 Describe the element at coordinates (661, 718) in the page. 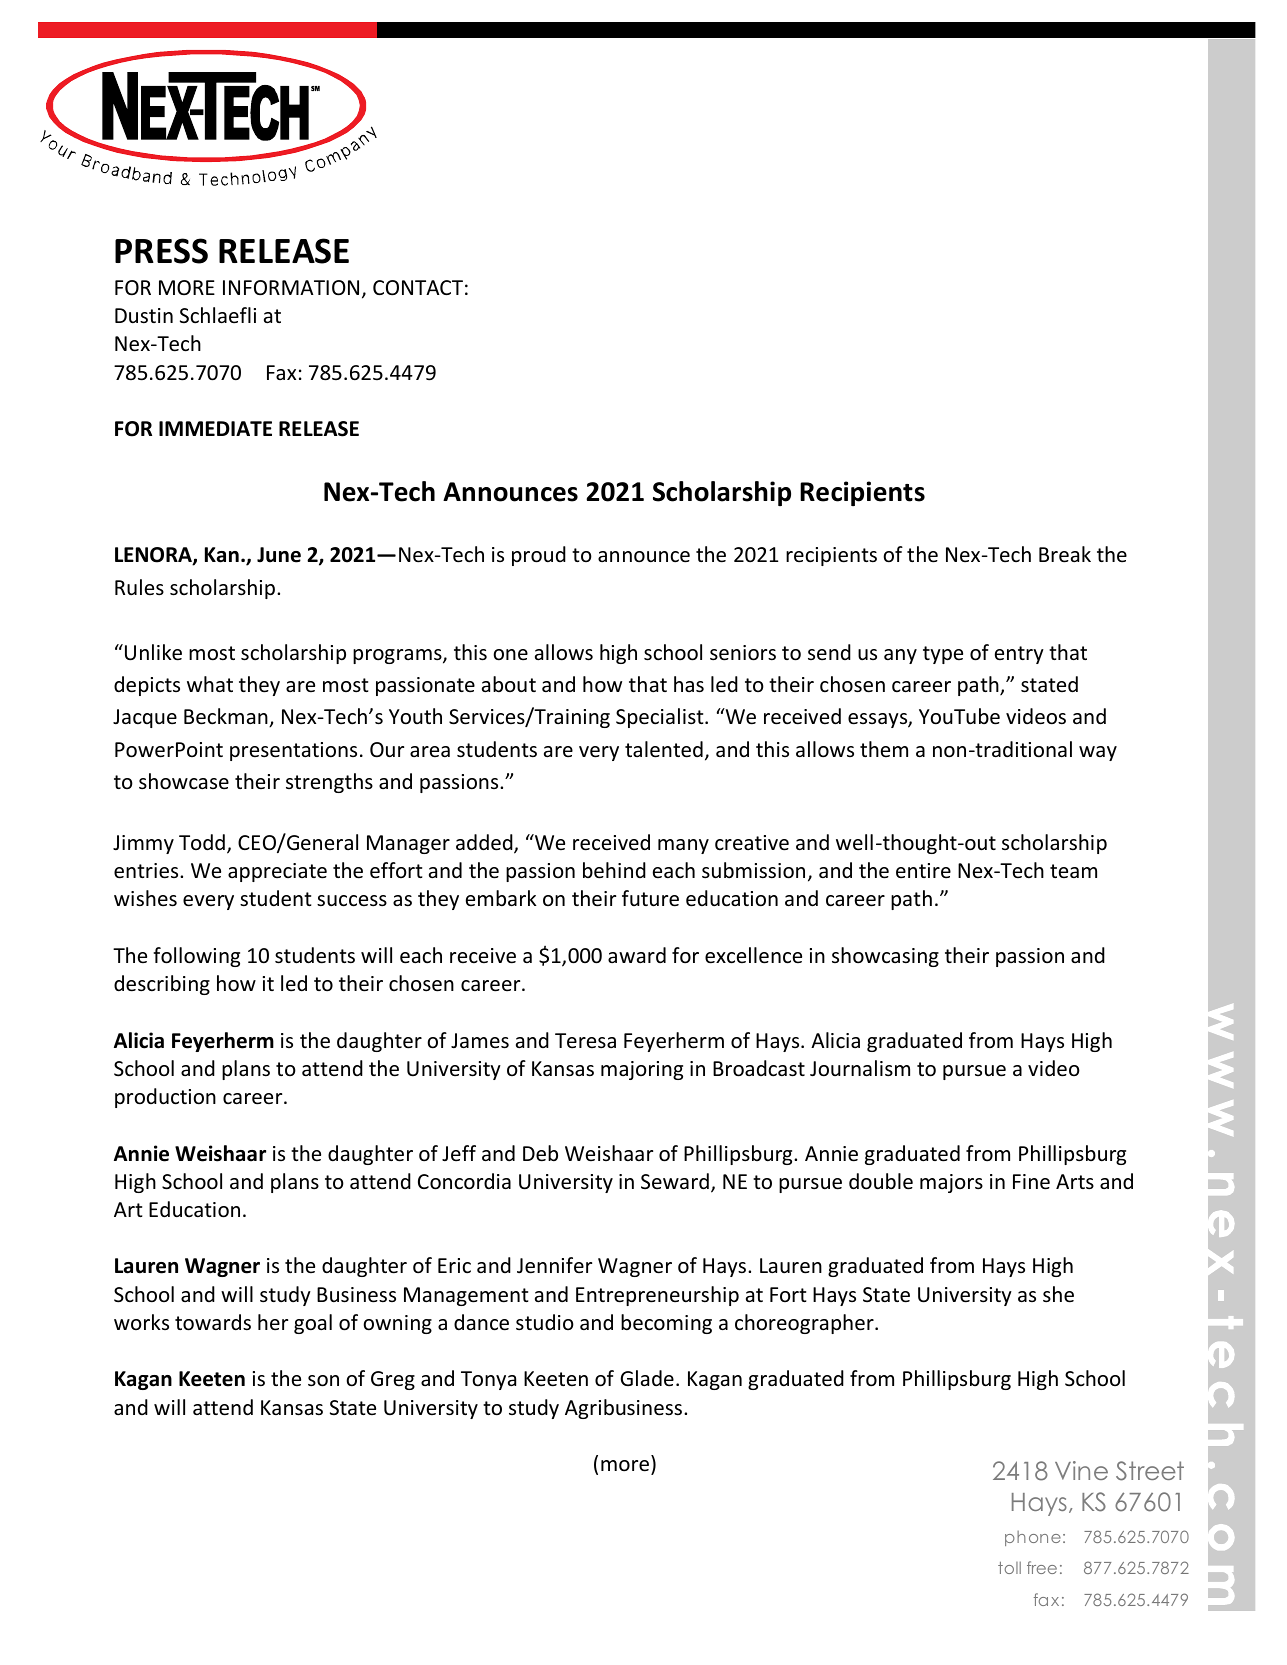

I see `Specialist` at that location.
